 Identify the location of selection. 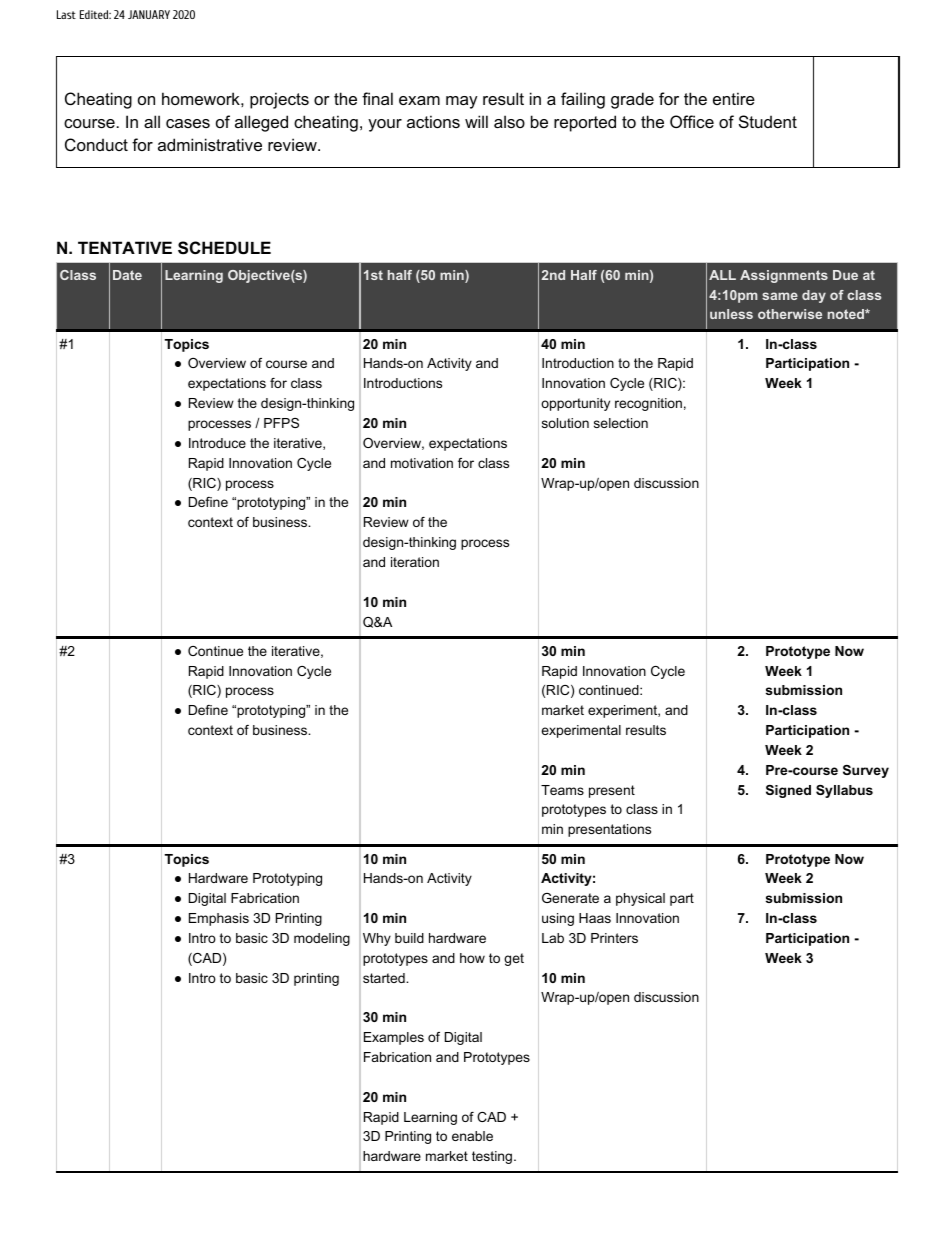
(621, 423).
